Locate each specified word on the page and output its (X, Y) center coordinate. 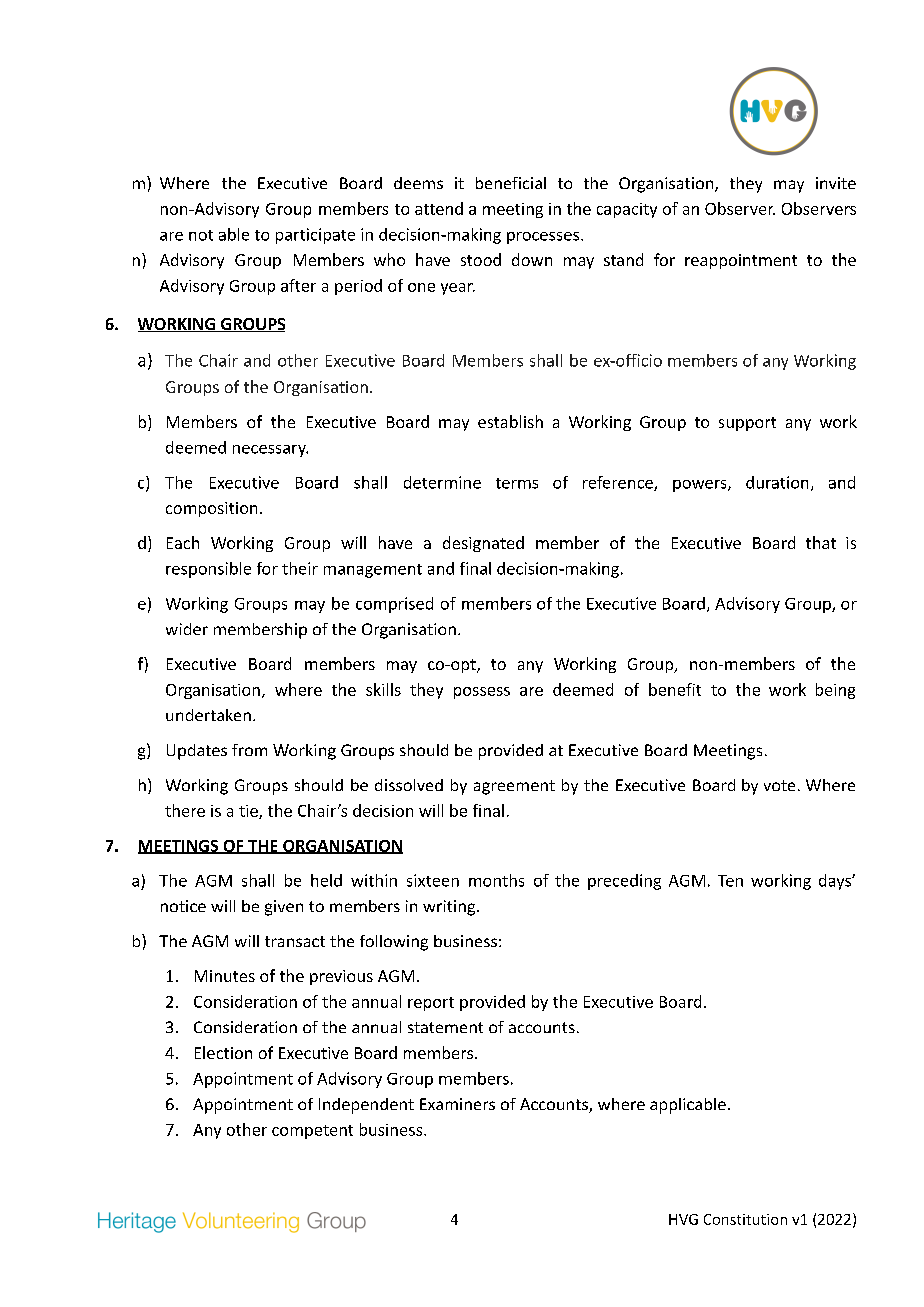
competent (312, 1132)
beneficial (511, 183)
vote (779, 785)
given (284, 908)
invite (836, 183)
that (821, 542)
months (496, 880)
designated (483, 544)
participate (315, 236)
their (300, 568)
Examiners (457, 1104)
